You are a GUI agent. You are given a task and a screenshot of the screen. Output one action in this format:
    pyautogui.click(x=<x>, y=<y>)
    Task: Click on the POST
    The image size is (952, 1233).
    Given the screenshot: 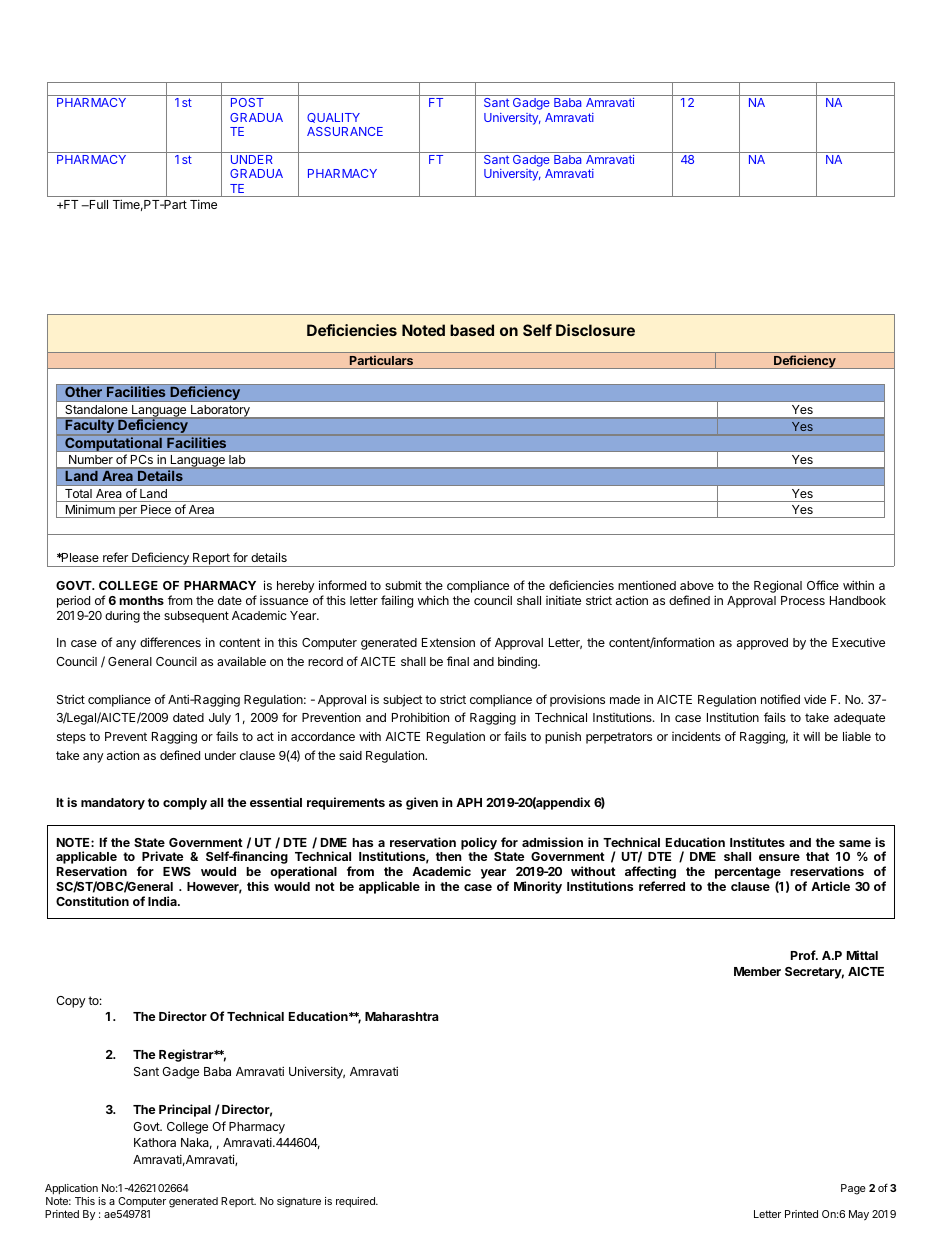 What is the action you would take?
    pyautogui.click(x=247, y=102)
